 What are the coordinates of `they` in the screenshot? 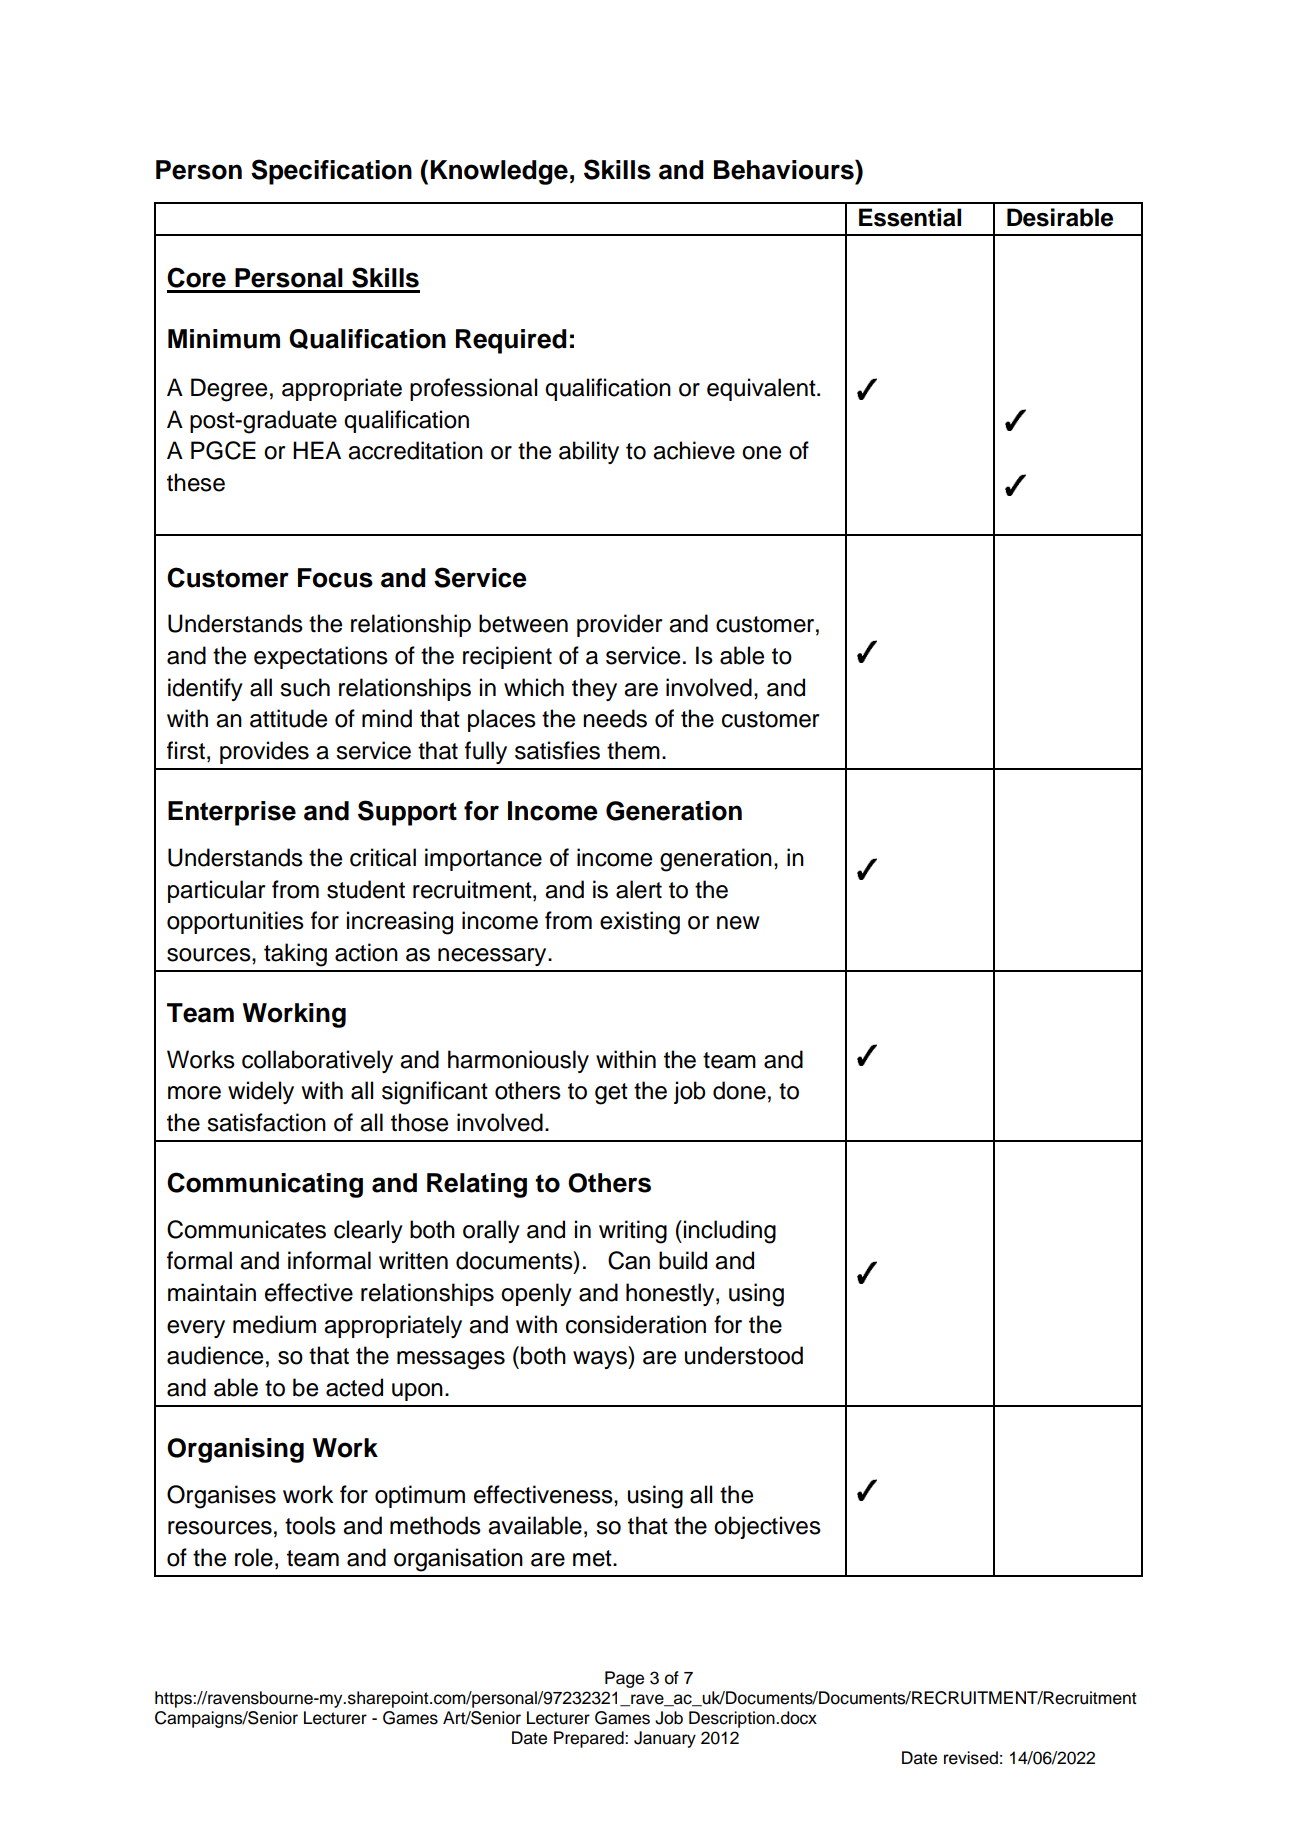 It's located at (594, 689).
